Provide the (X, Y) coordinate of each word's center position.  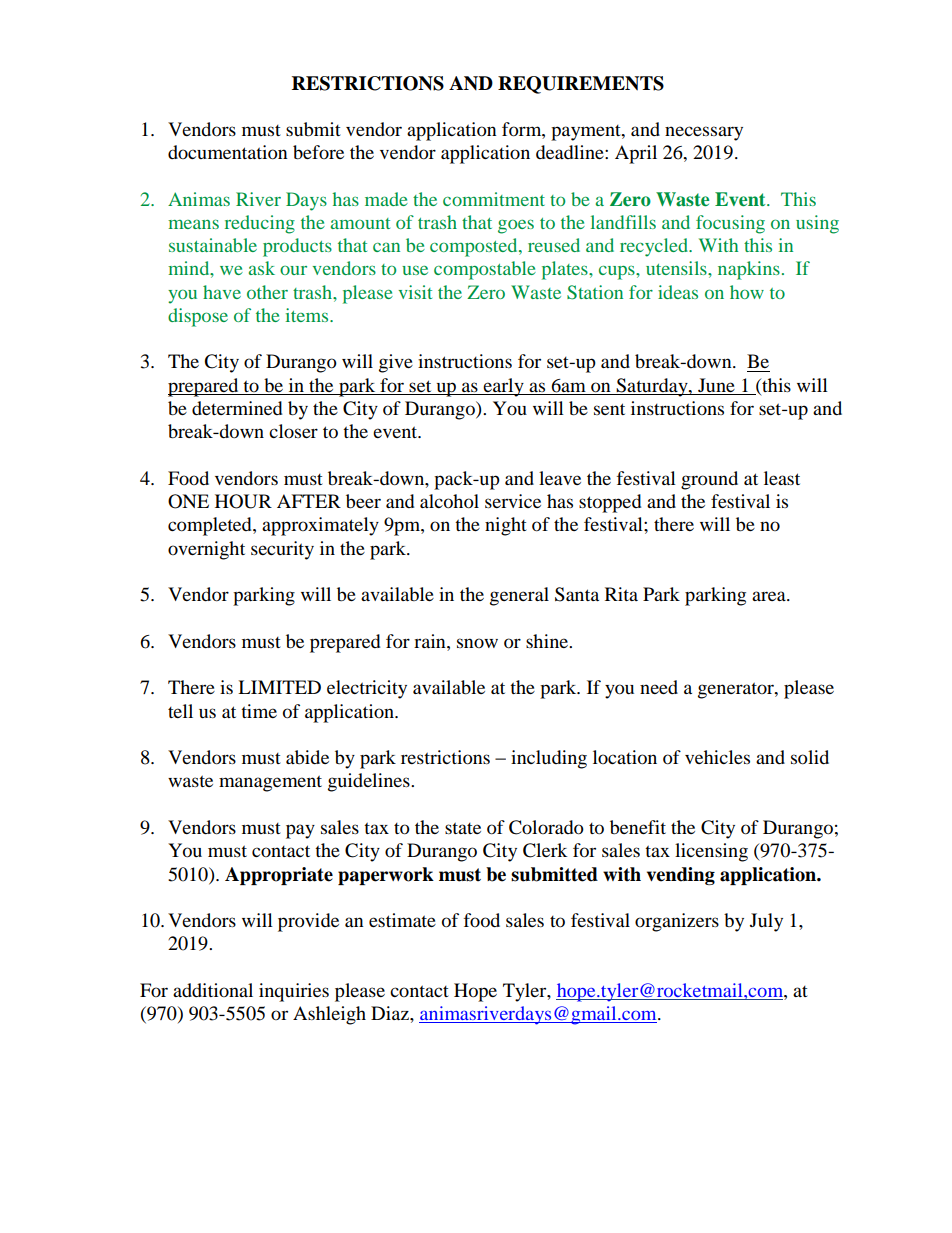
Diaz (391, 1013)
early (504, 387)
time (259, 711)
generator (737, 690)
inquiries (294, 992)
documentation (228, 152)
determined (237, 408)
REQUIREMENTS (581, 85)
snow (477, 643)
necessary (704, 133)
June (716, 385)
